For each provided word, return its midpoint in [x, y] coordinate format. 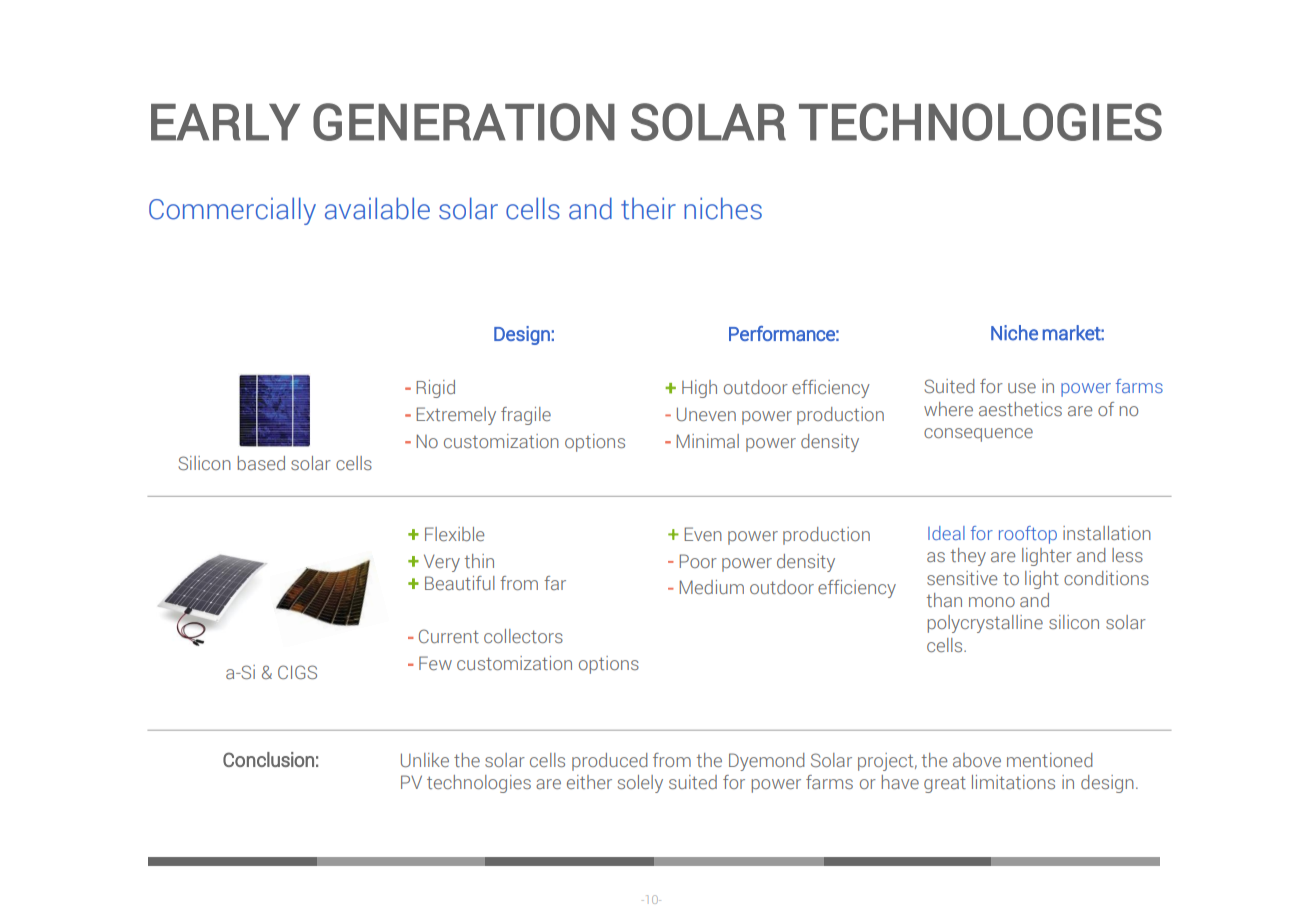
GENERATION [464, 122]
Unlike [425, 760]
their [648, 208]
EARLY [225, 122]
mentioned [1050, 760]
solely [640, 784]
